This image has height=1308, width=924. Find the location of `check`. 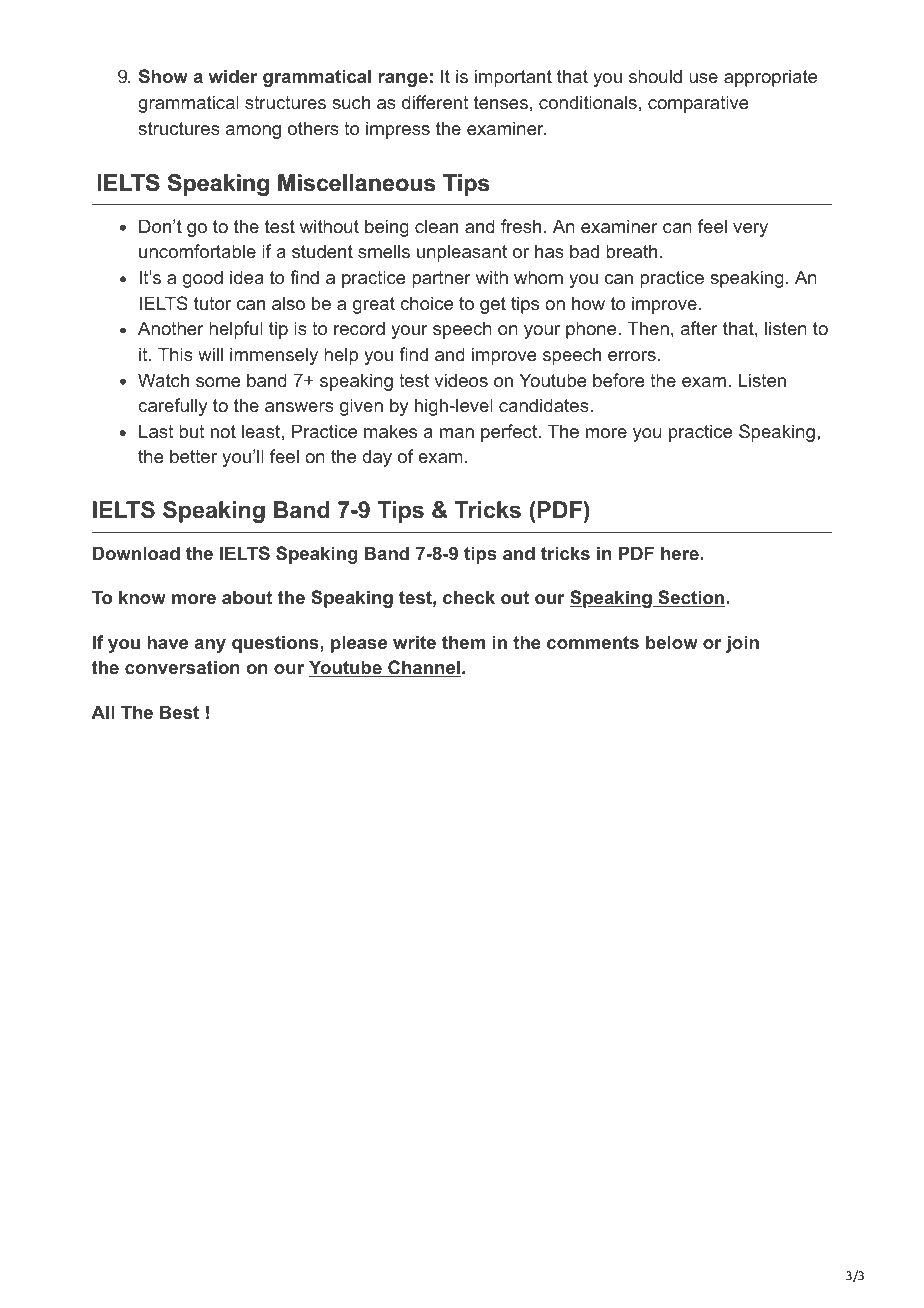

check is located at coordinates (469, 597).
